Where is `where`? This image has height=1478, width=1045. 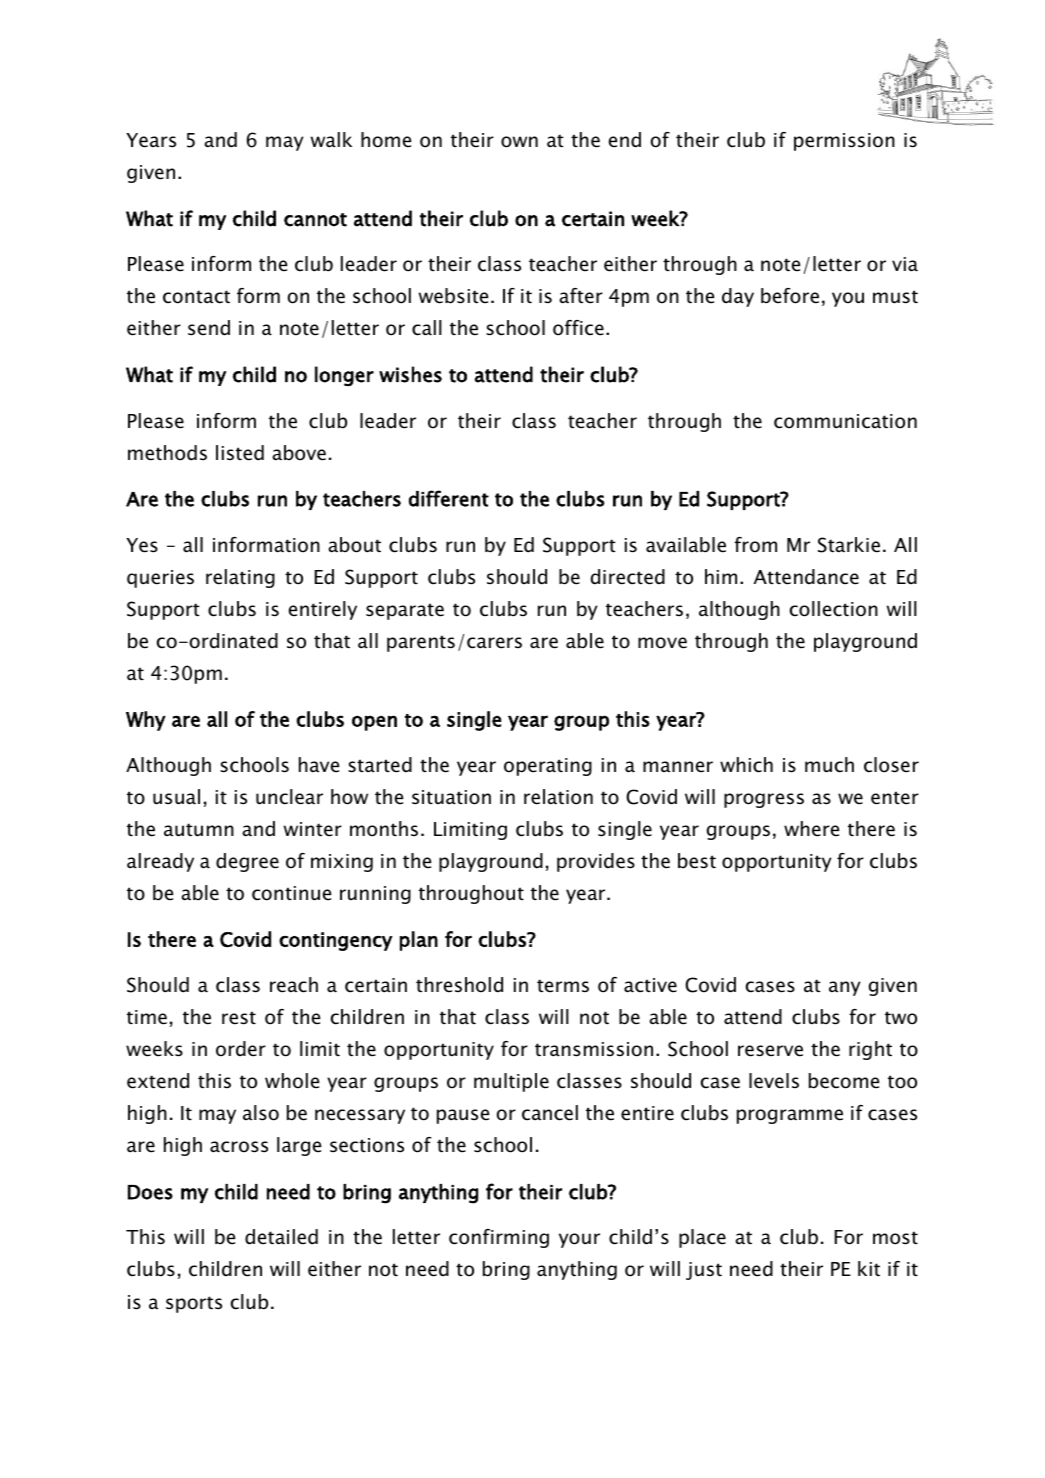
where is located at coordinates (811, 829).
